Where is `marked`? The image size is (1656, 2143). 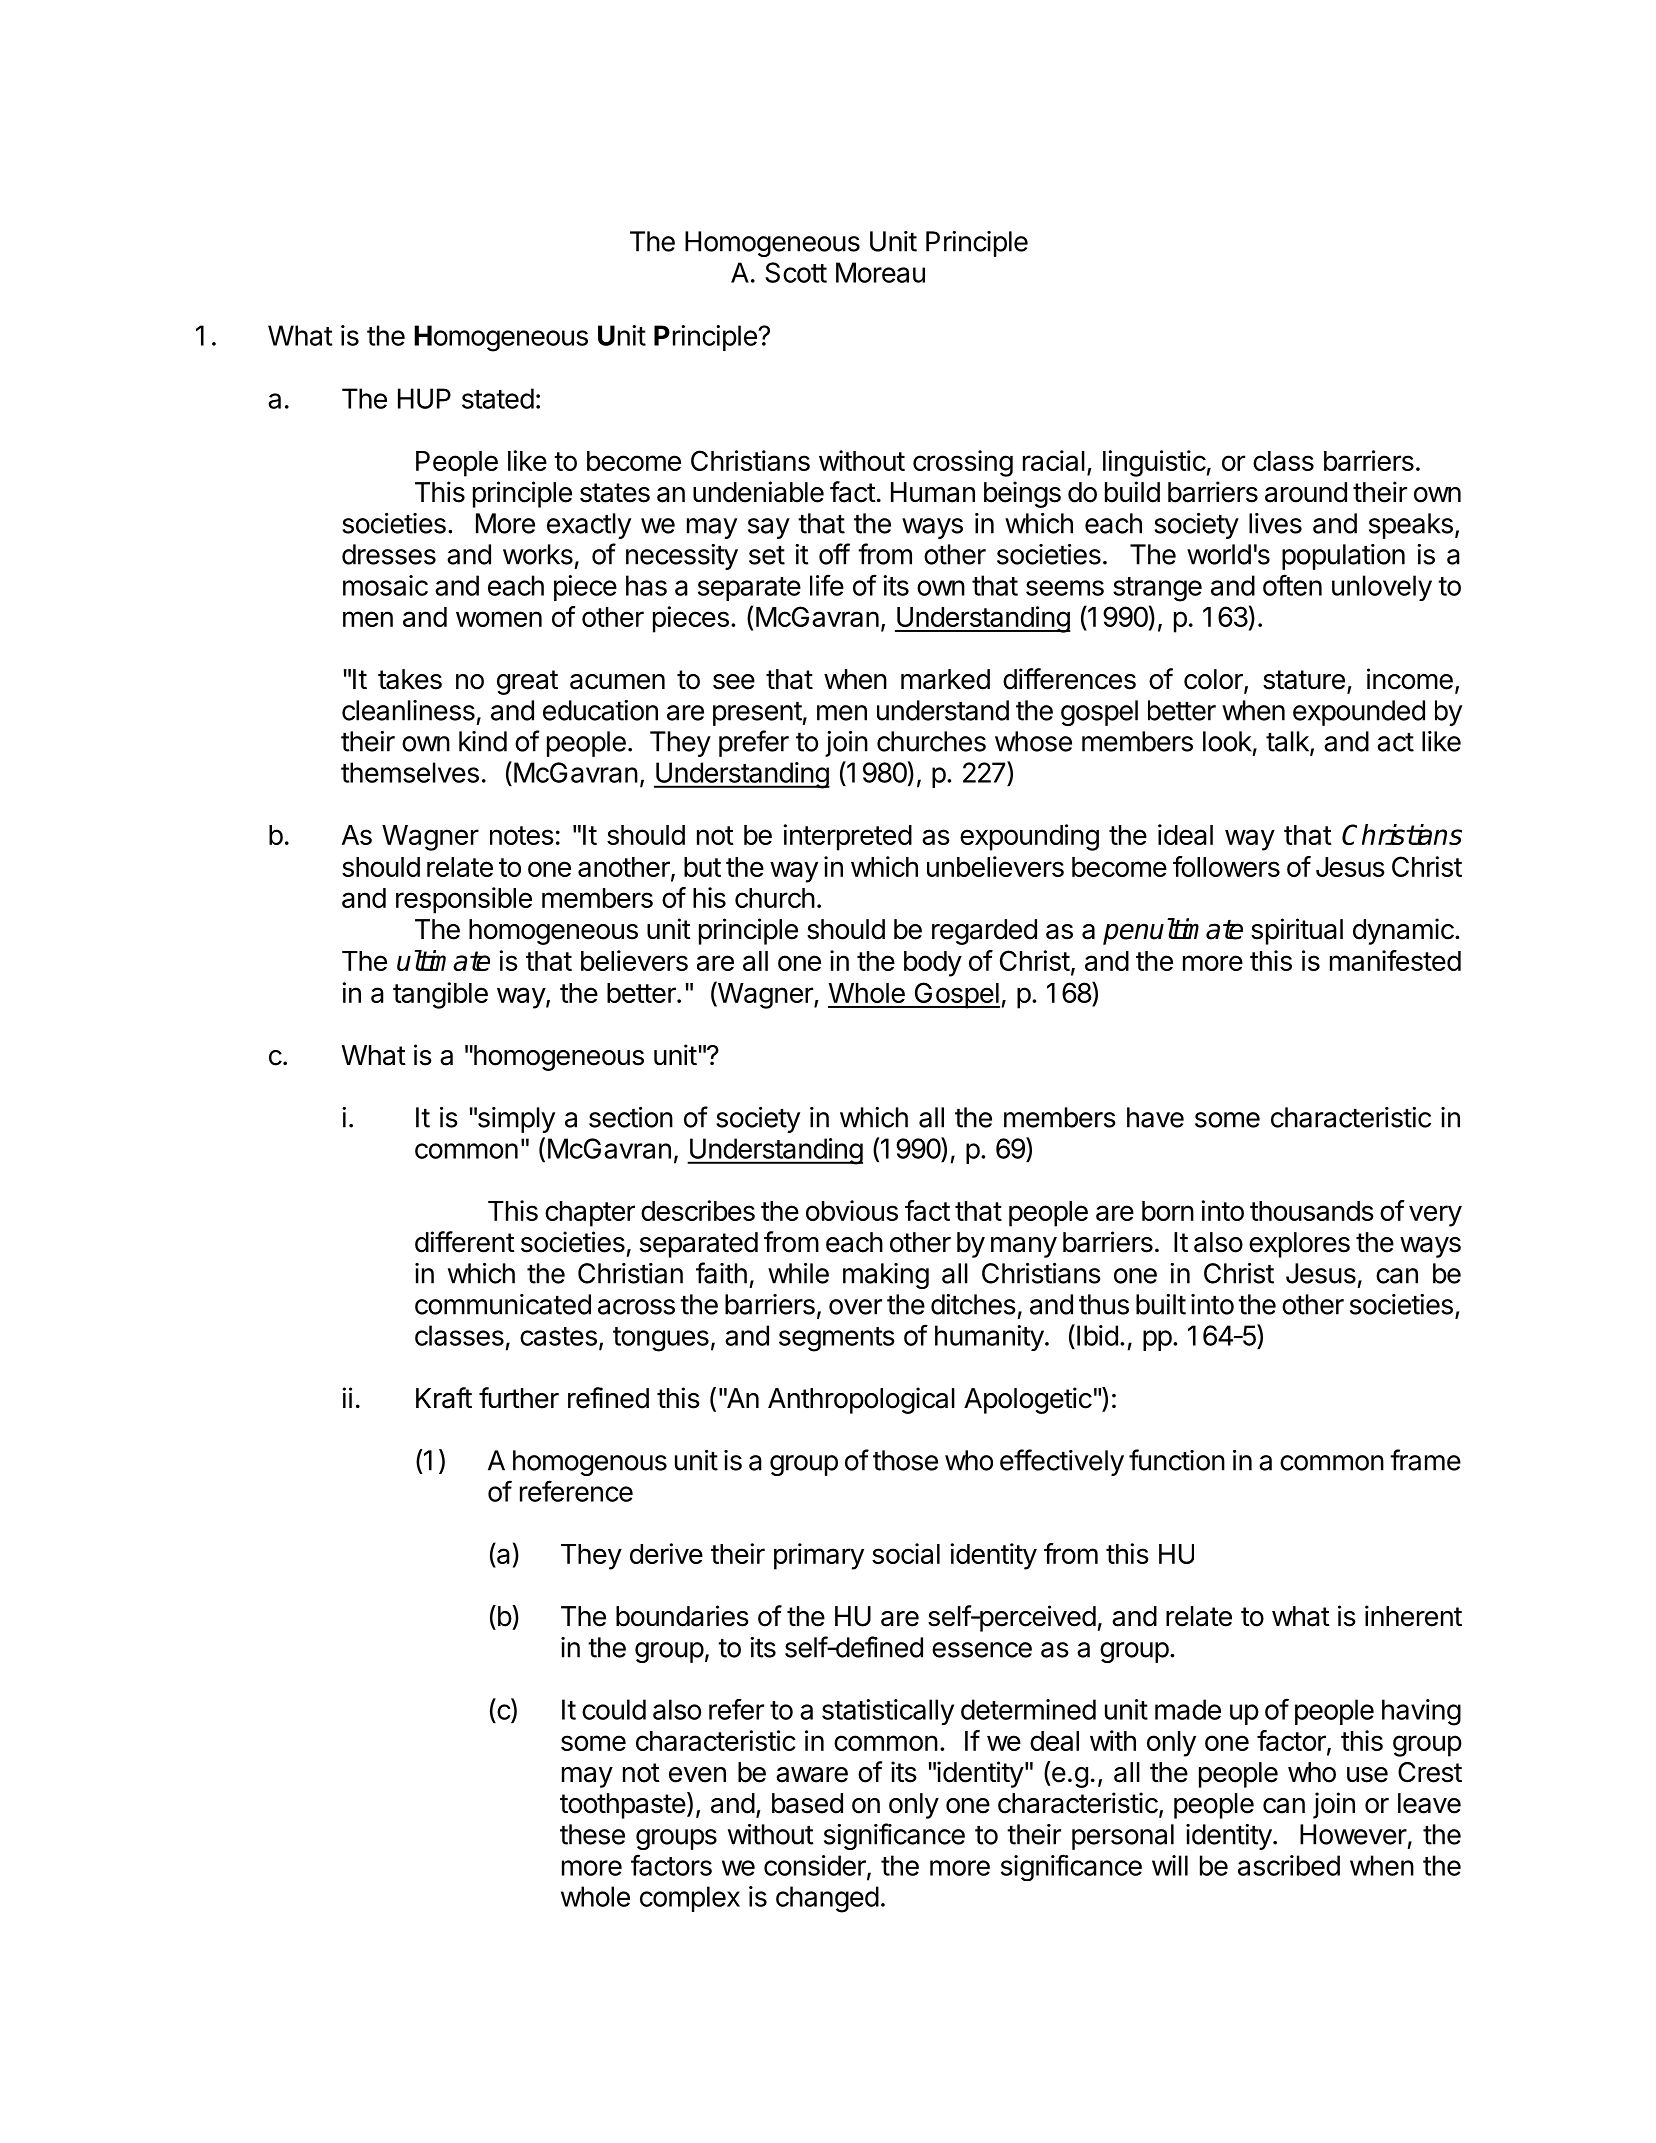 marked is located at coordinates (945, 679).
